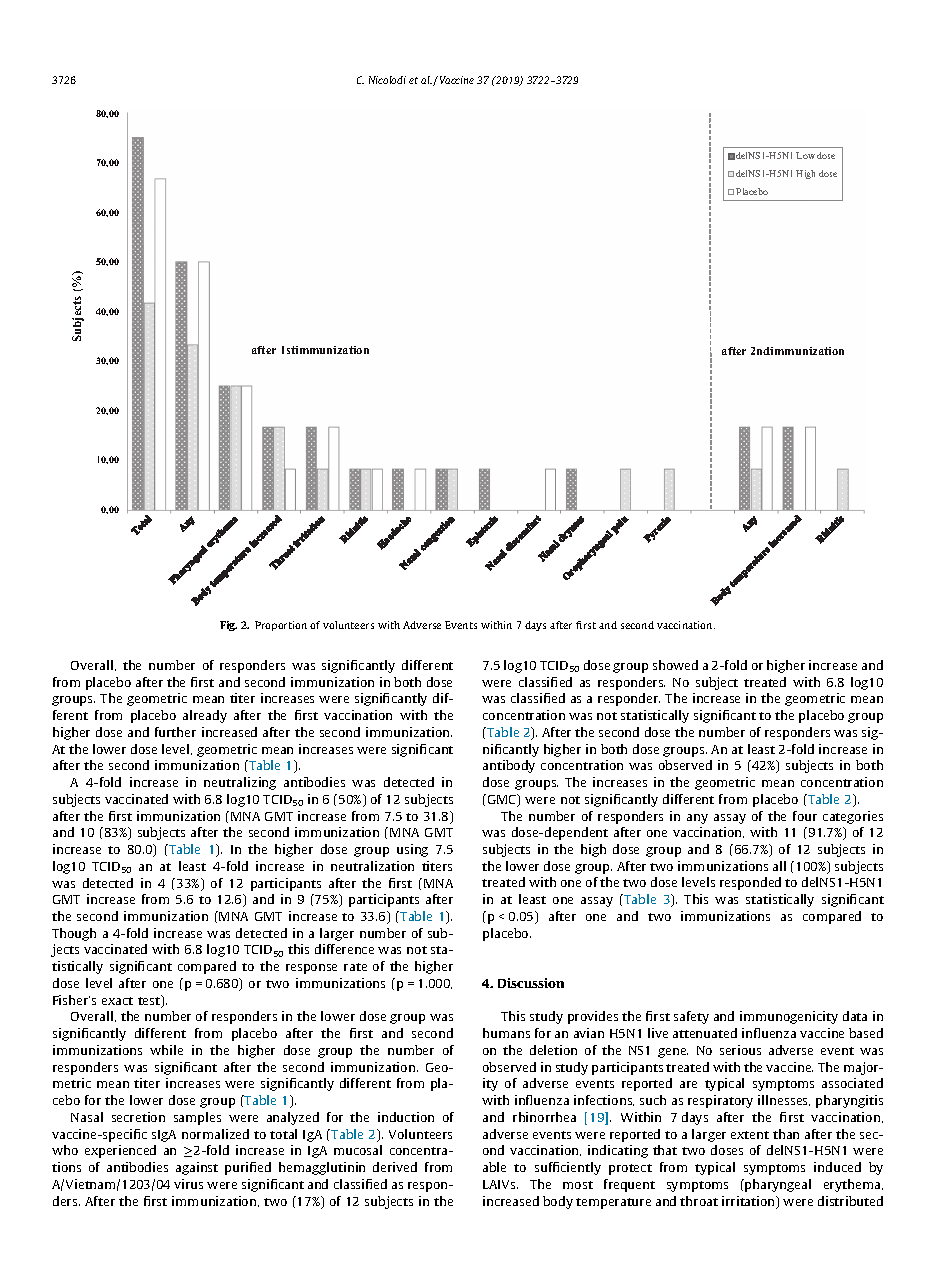 The width and height of the screenshot is (952, 1270). Describe the element at coordinates (506, 1033) in the screenshot. I see `humans` at that location.
